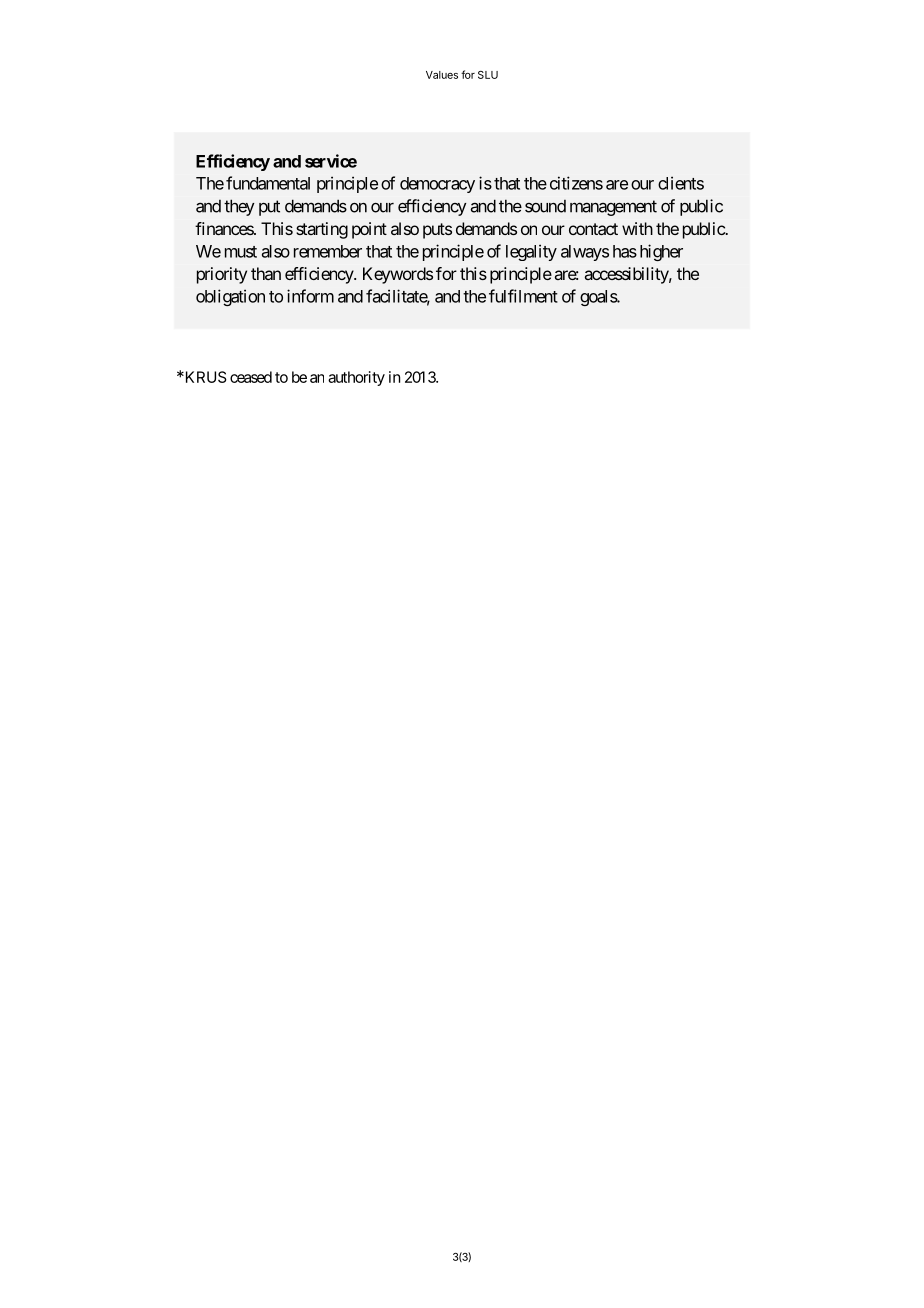 The image size is (924, 1308). Describe the element at coordinates (488, 75) in the screenshot. I see `SLU` at that location.
